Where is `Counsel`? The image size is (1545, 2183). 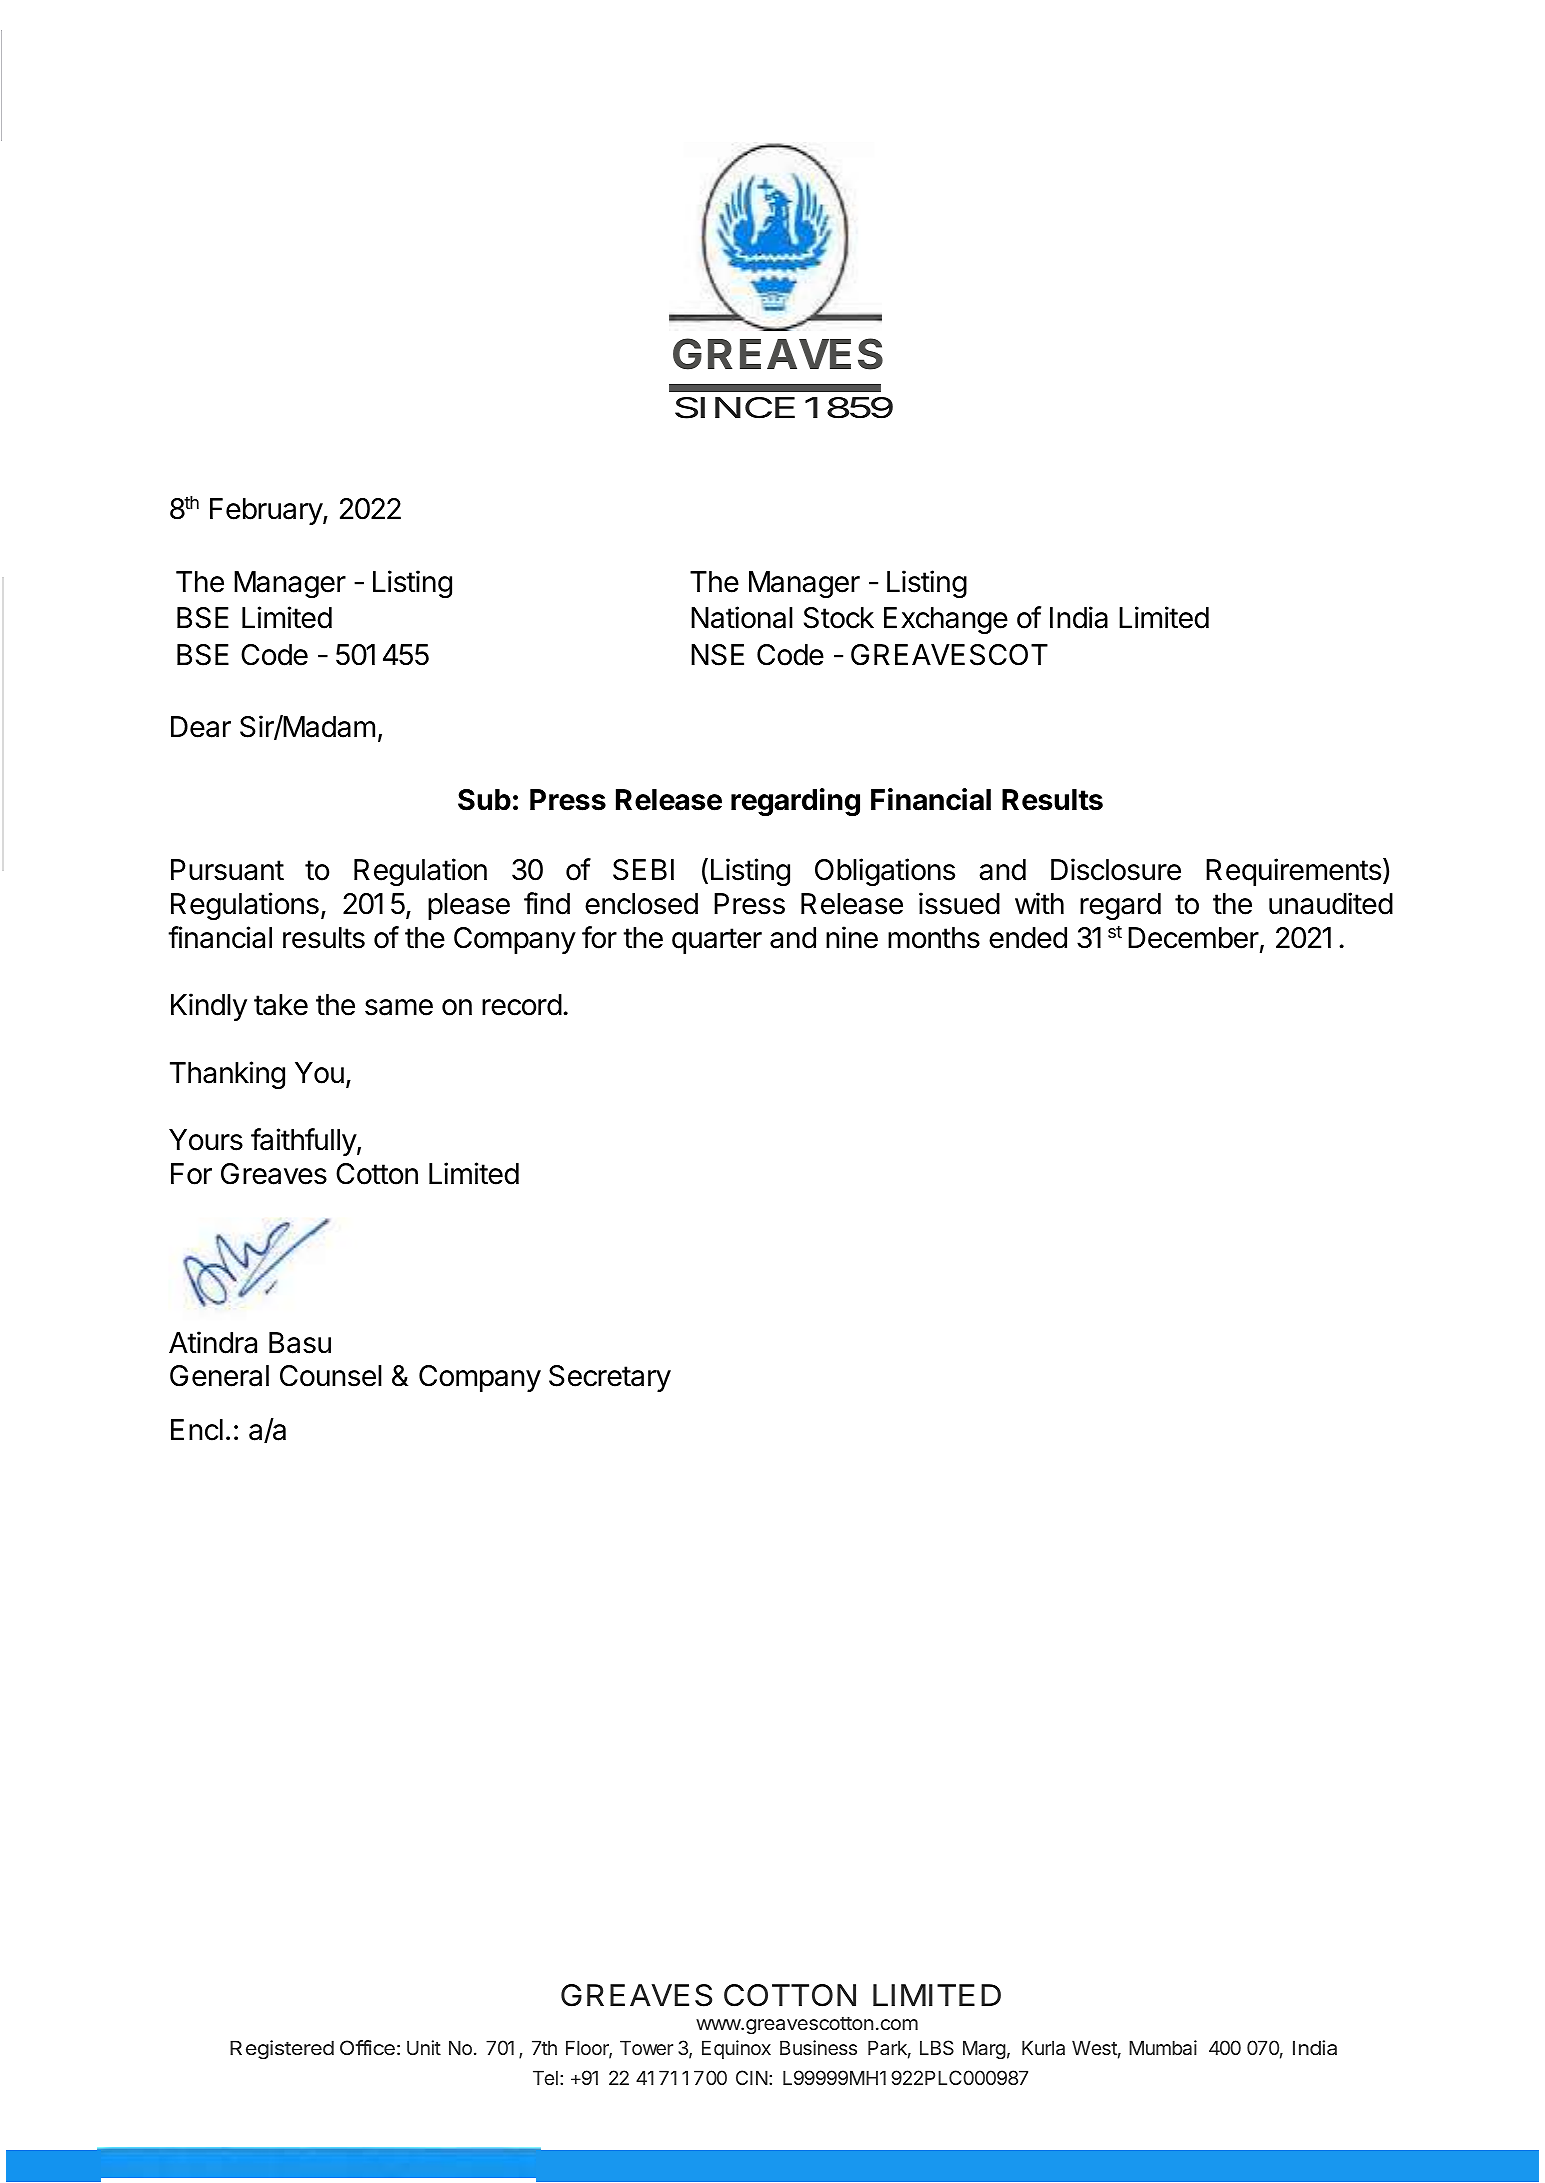
Counsel is located at coordinates (331, 1376).
